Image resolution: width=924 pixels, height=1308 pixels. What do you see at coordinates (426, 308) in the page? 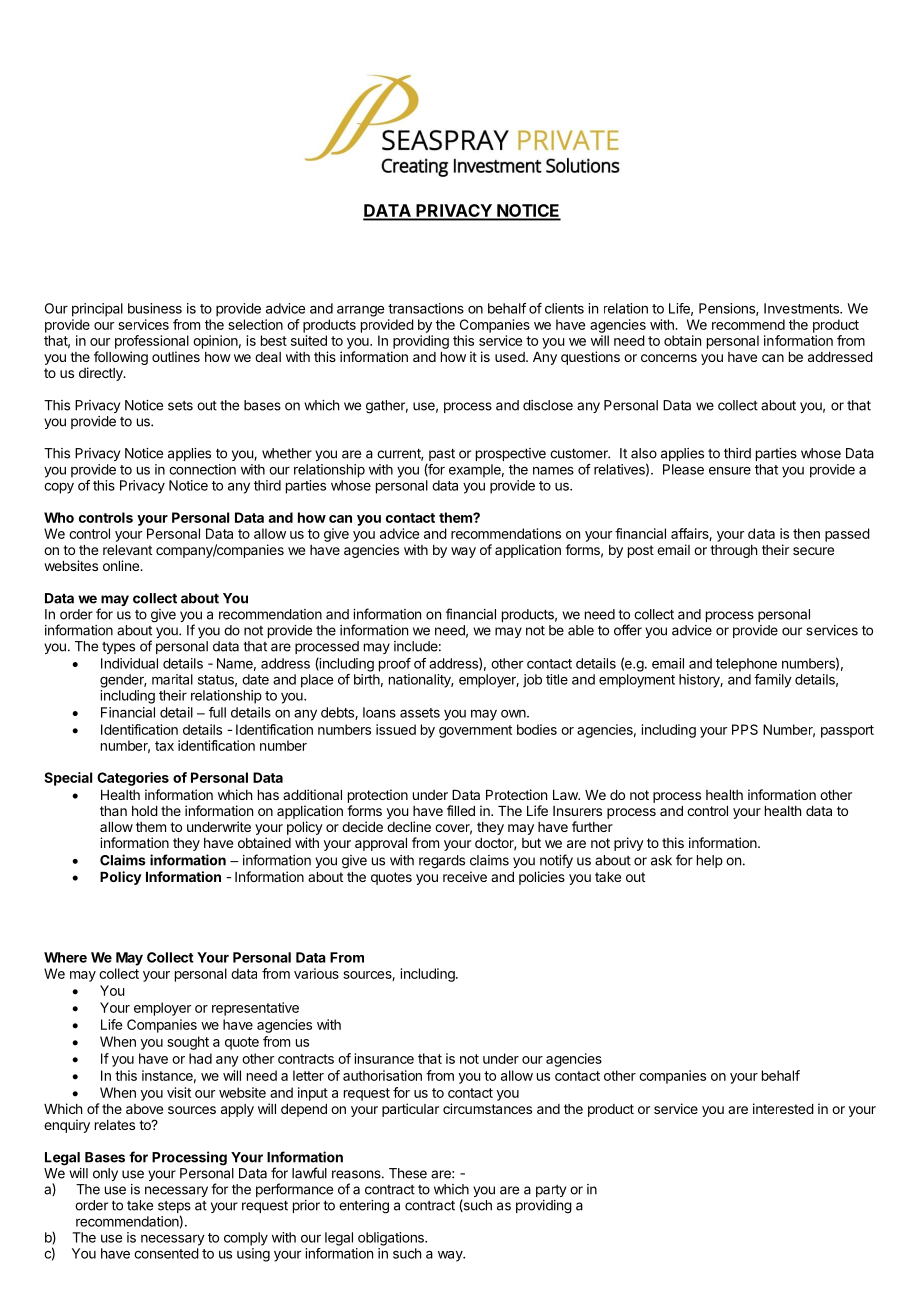
I see `transactions` at bounding box center [426, 308].
